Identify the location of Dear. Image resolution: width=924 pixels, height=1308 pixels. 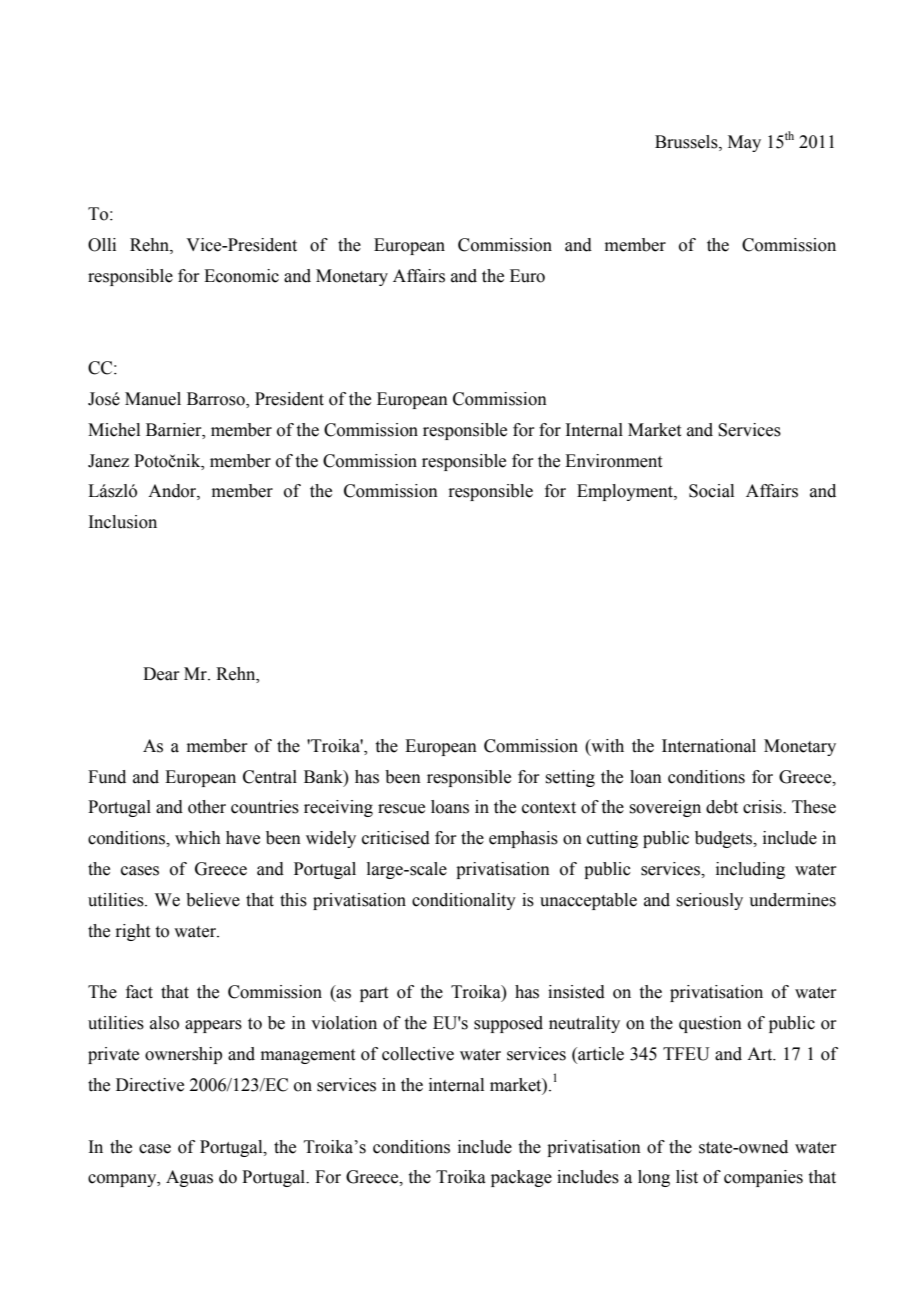
(161, 674).
